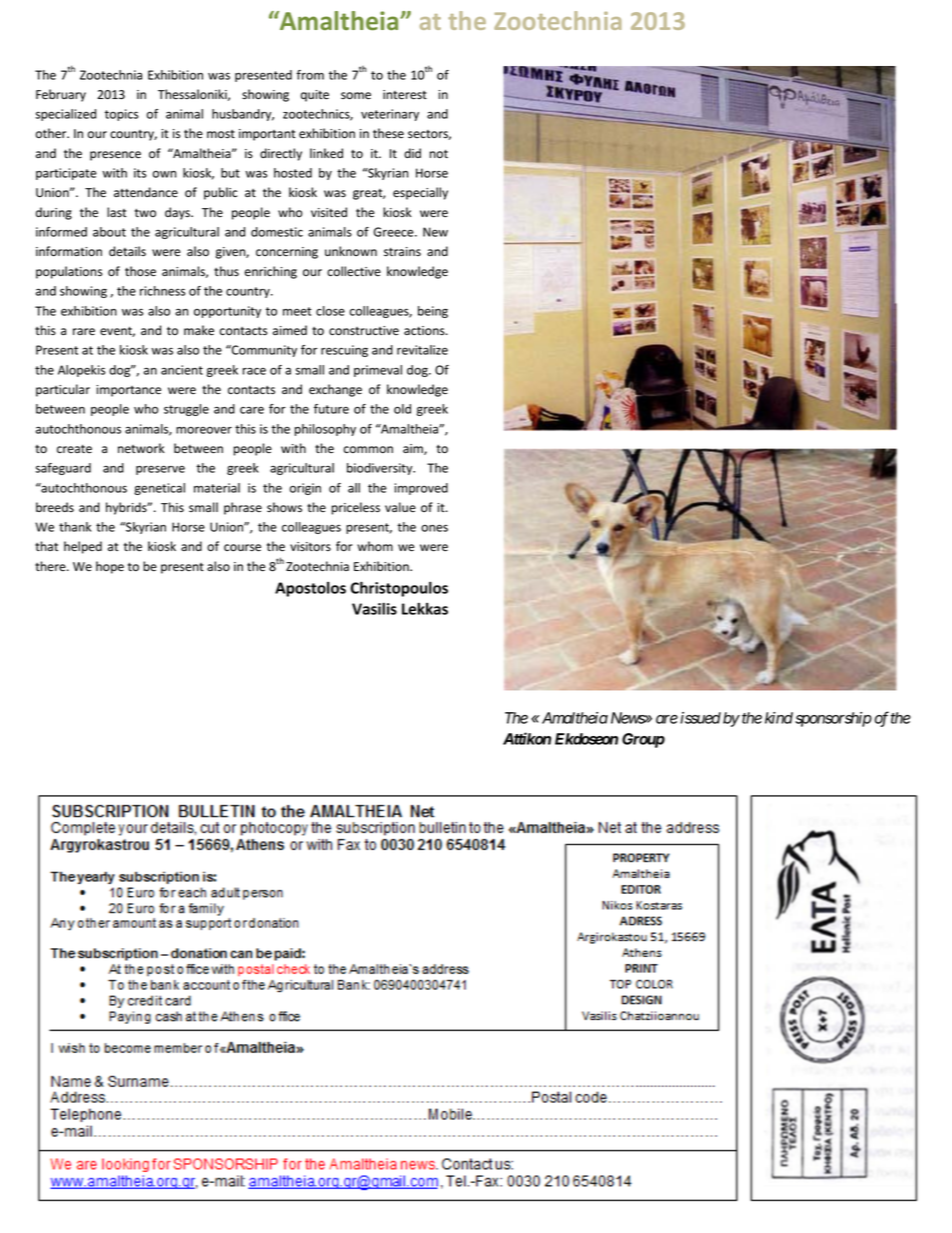 The width and height of the page is (952, 1233). What do you see at coordinates (117, 212) in the page?
I see `last` at bounding box center [117, 212].
